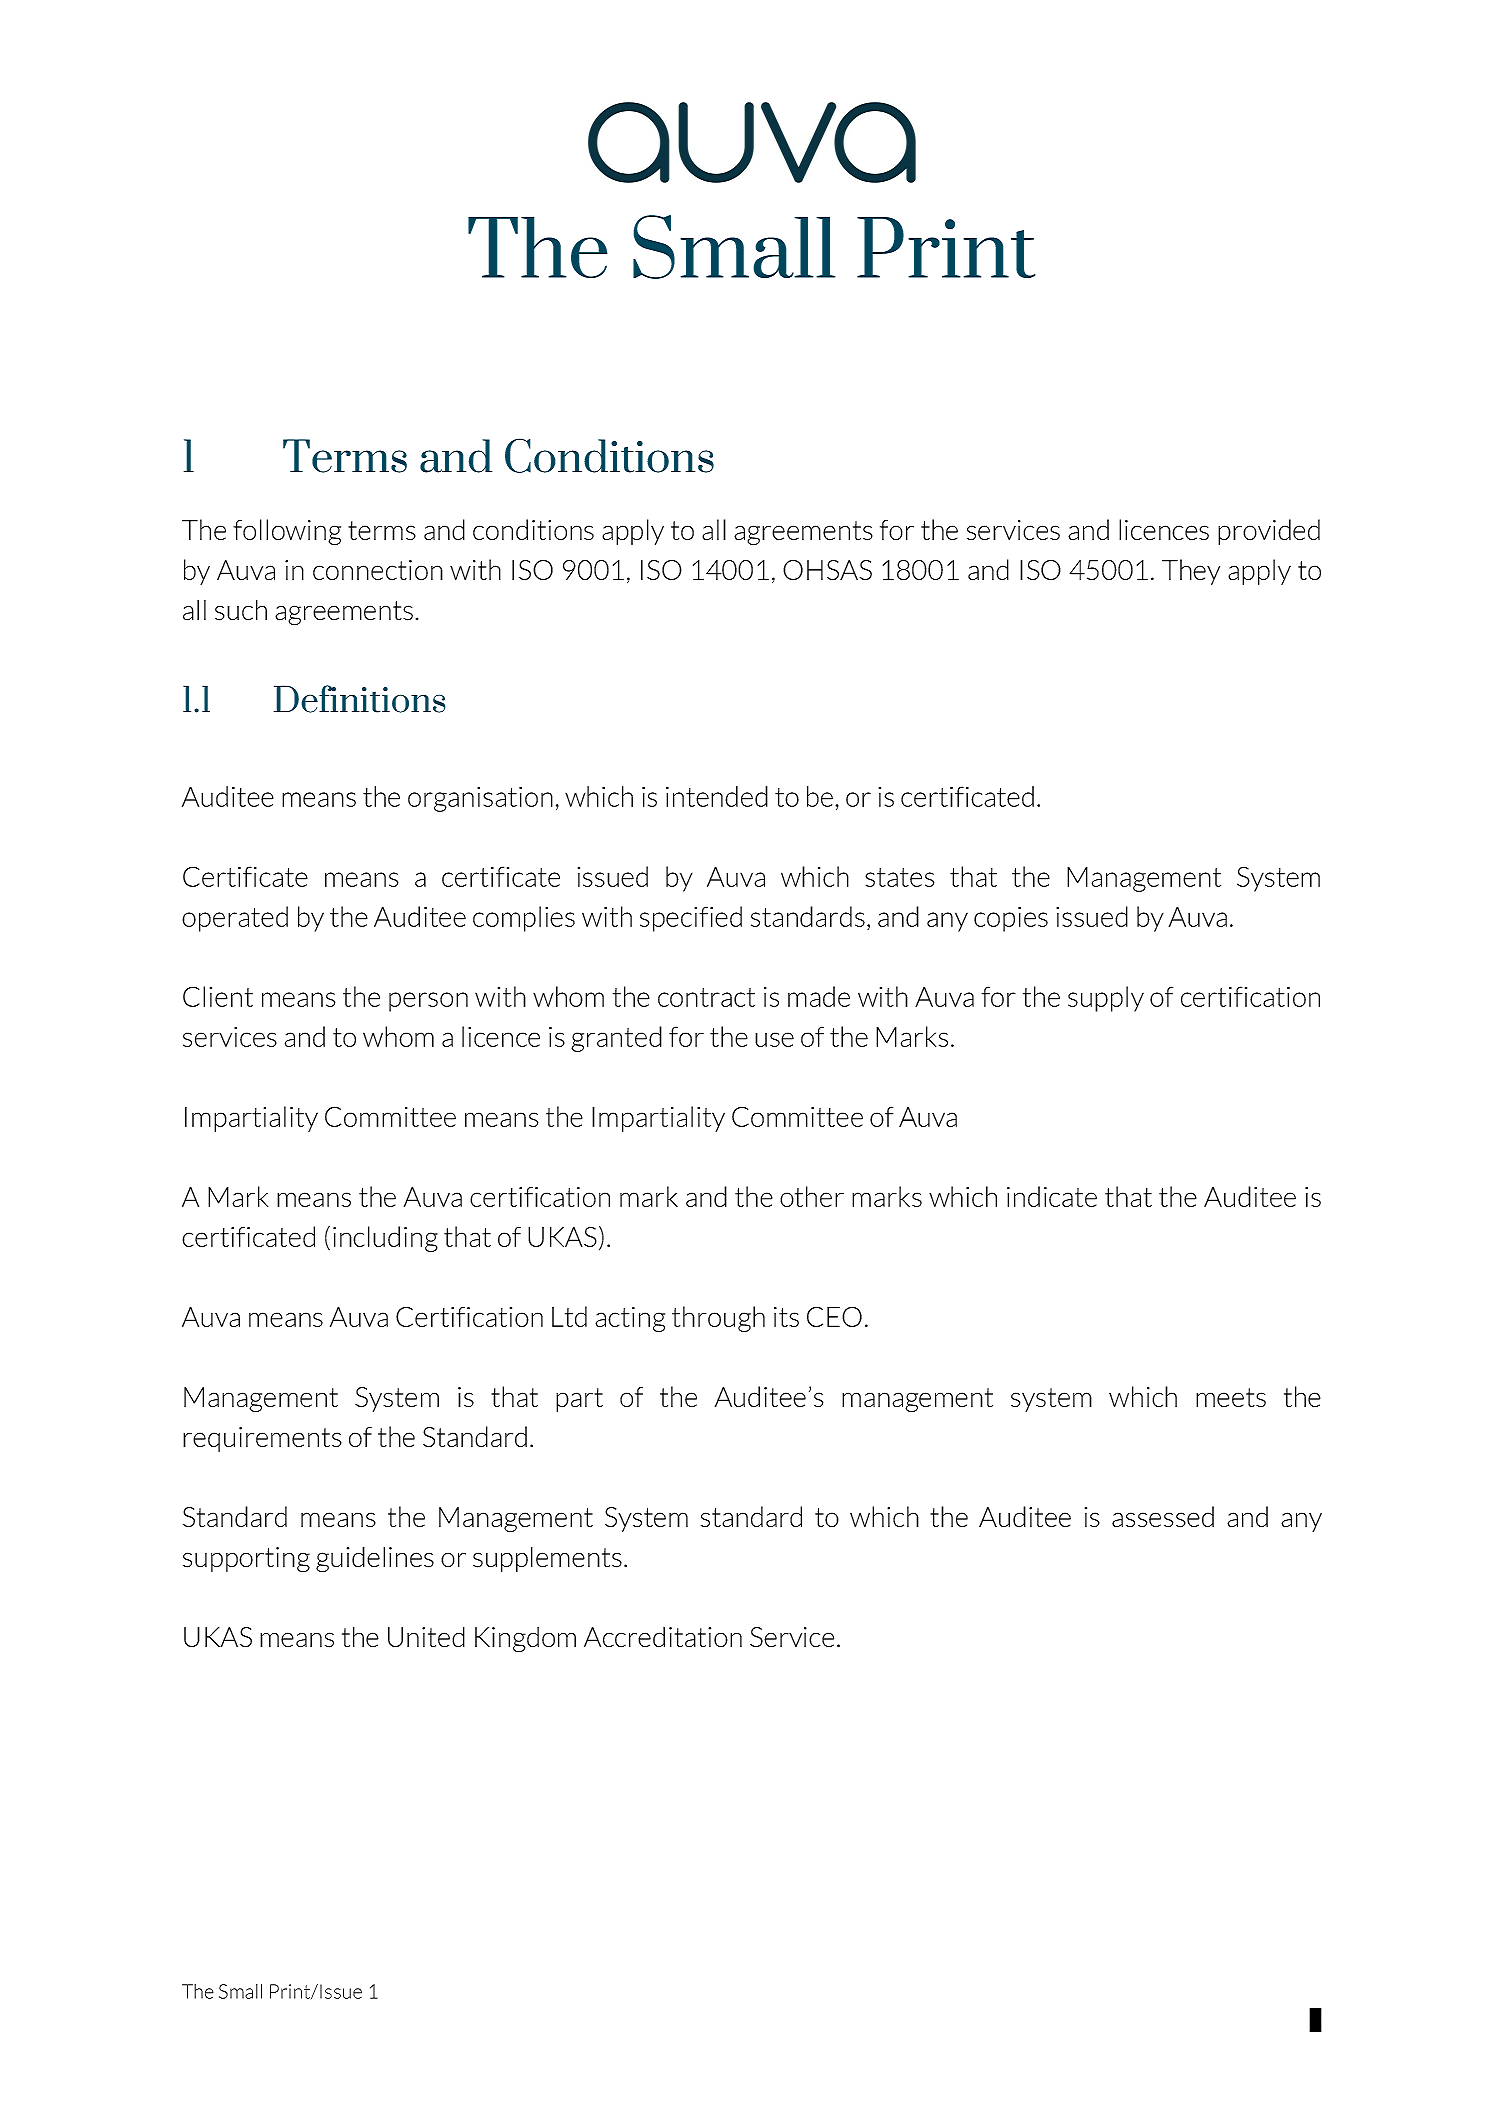 This page has height=2127, width=1503. Describe the element at coordinates (774, 1039) in the page. I see `use` at that location.
